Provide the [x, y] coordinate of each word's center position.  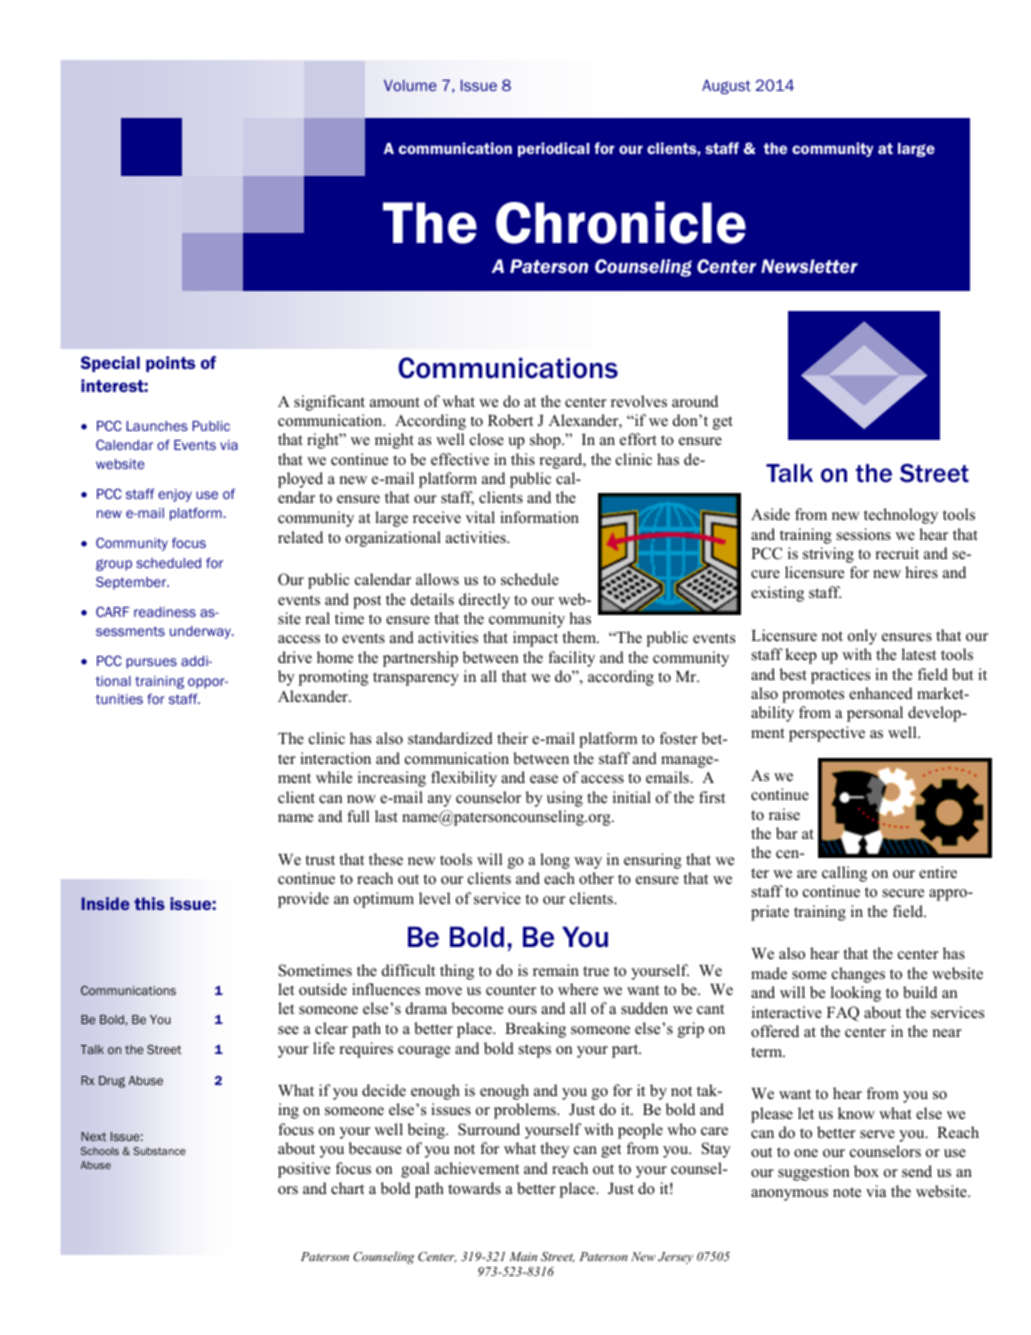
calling [844, 874]
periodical [553, 149]
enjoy [175, 495]
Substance [159, 1151]
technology [901, 516]
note [847, 1192]
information [539, 517]
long [555, 861]
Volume [410, 85]
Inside [105, 903]
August [726, 87]
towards [474, 1188]
